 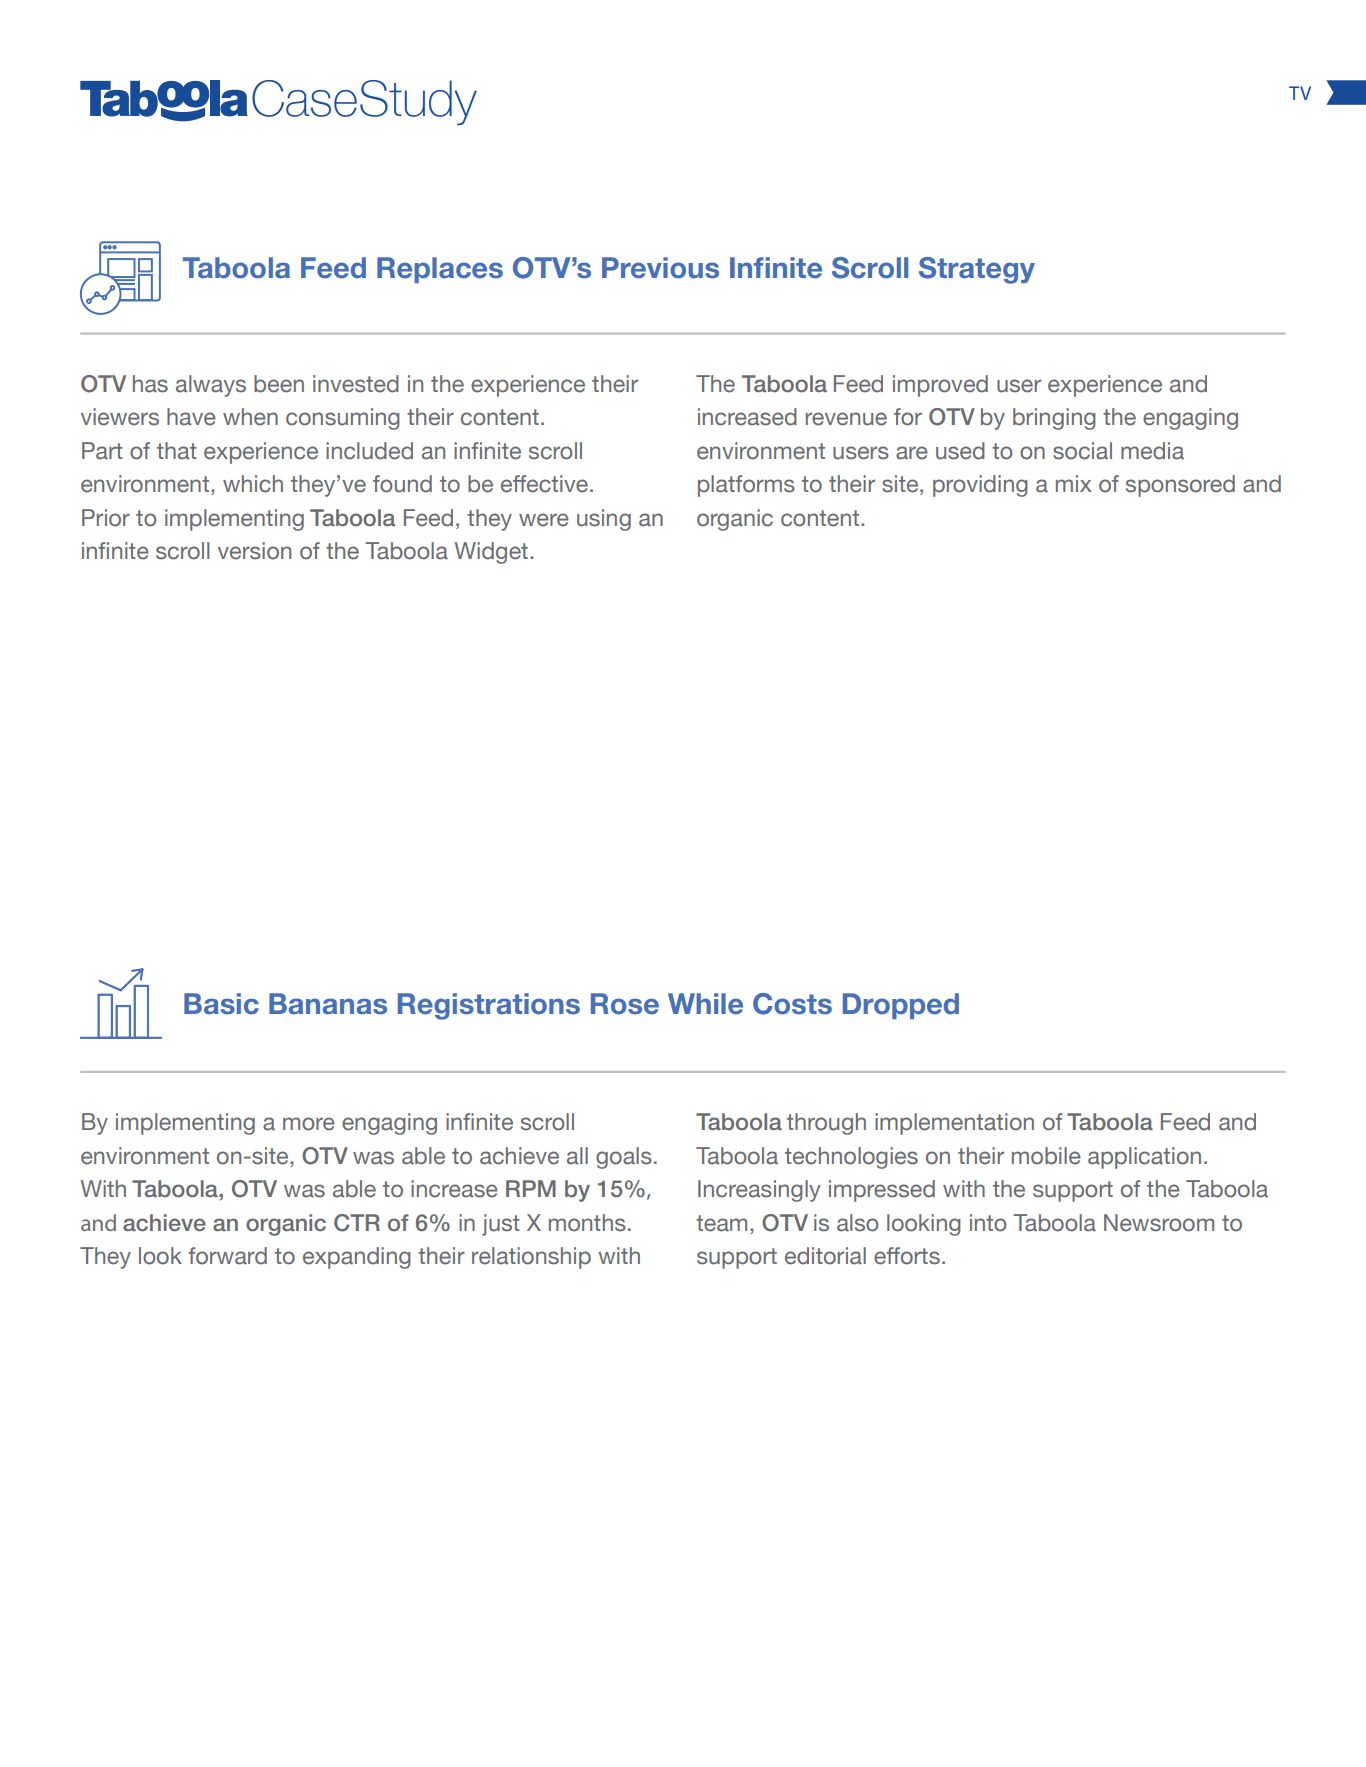 What do you see at coordinates (901, 1006) in the image?
I see `Dropped` at bounding box center [901, 1006].
